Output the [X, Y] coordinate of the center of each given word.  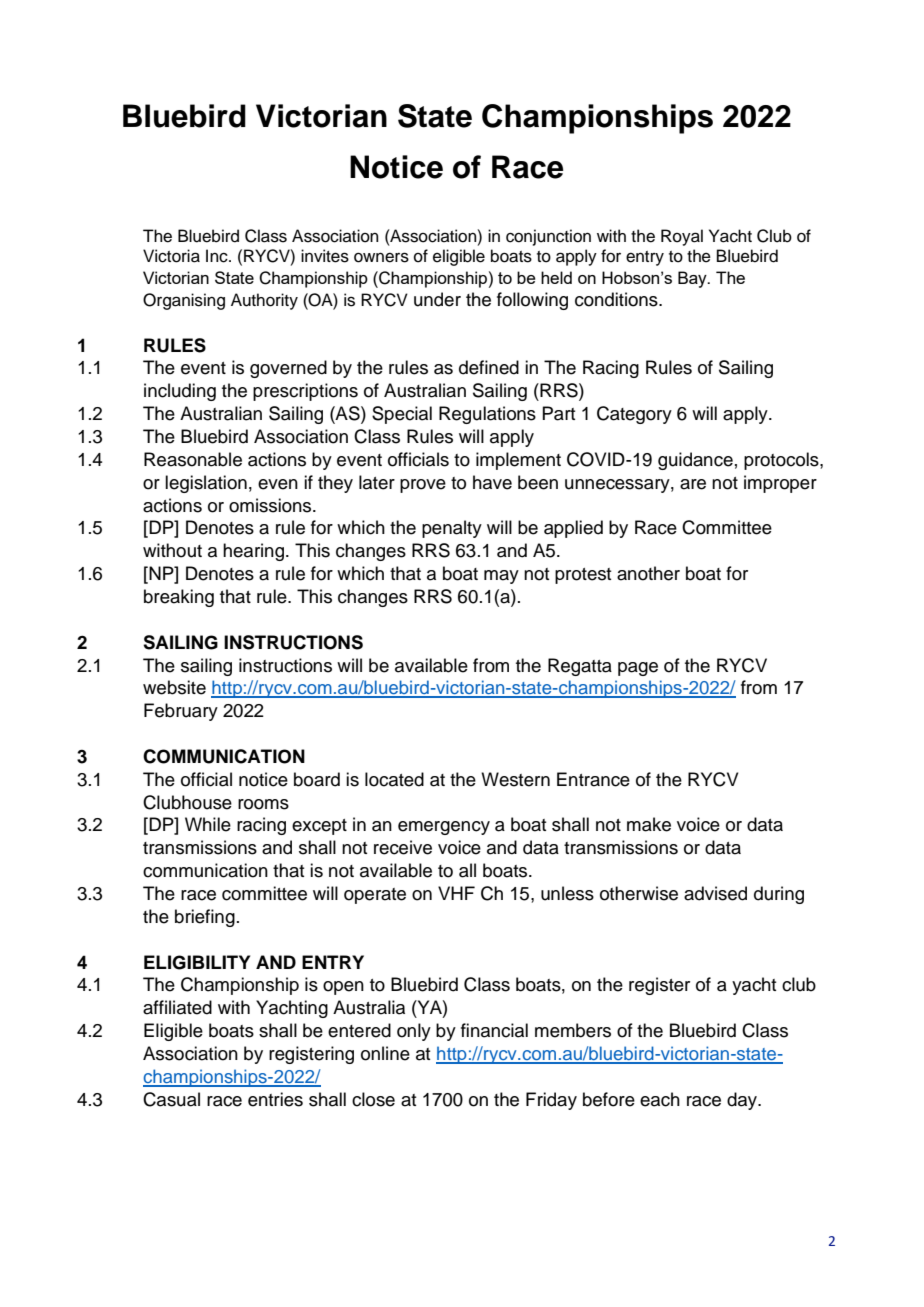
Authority [264, 301]
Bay [693, 279]
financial [494, 1030]
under [437, 299]
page [638, 669]
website [174, 687]
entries [275, 1099]
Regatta [580, 667]
